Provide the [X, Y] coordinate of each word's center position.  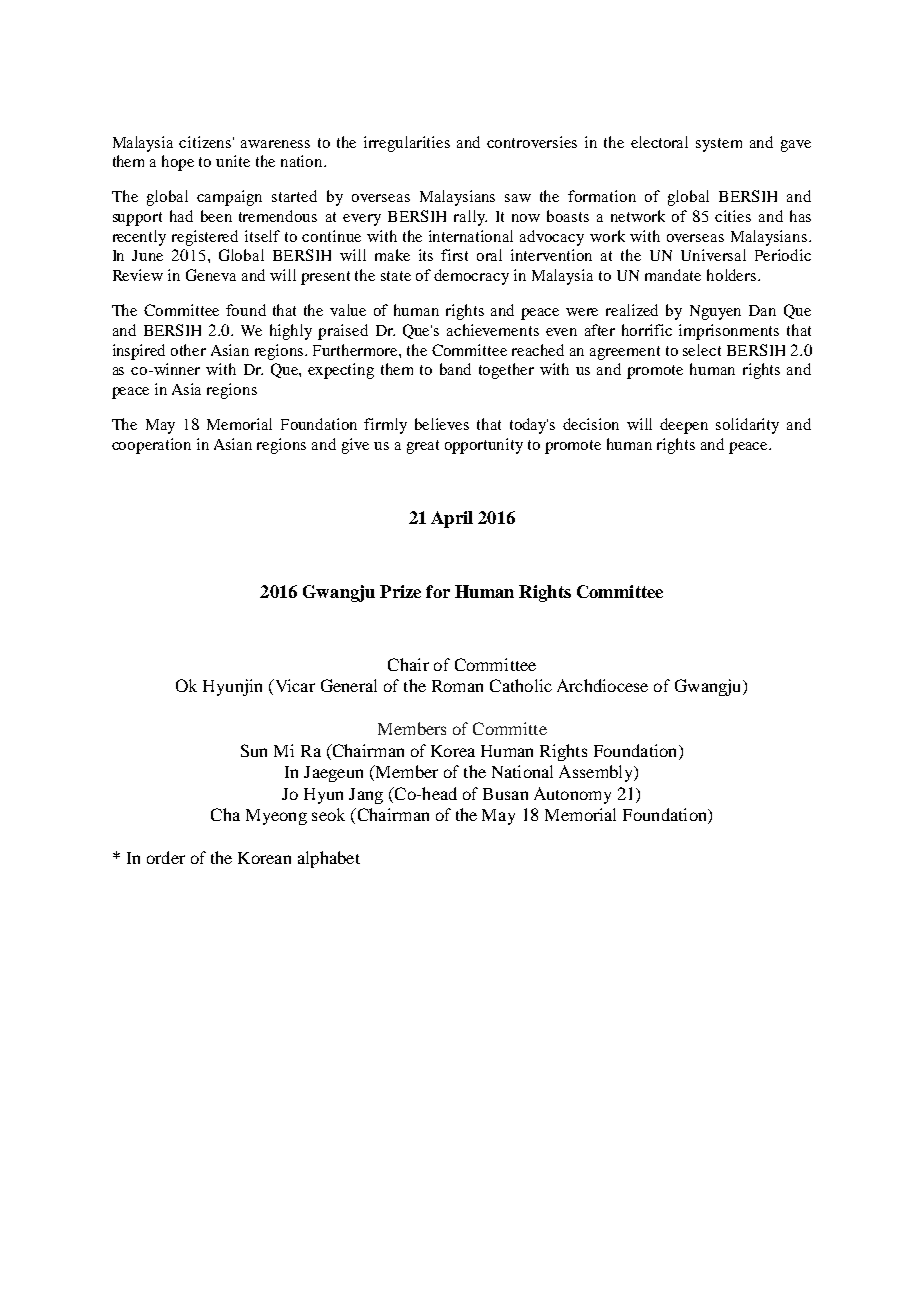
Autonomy [572, 795]
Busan [505, 794]
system [719, 145]
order [166, 857]
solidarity [747, 426]
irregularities [407, 144]
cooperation [151, 446]
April [452, 519]
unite [233, 161]
